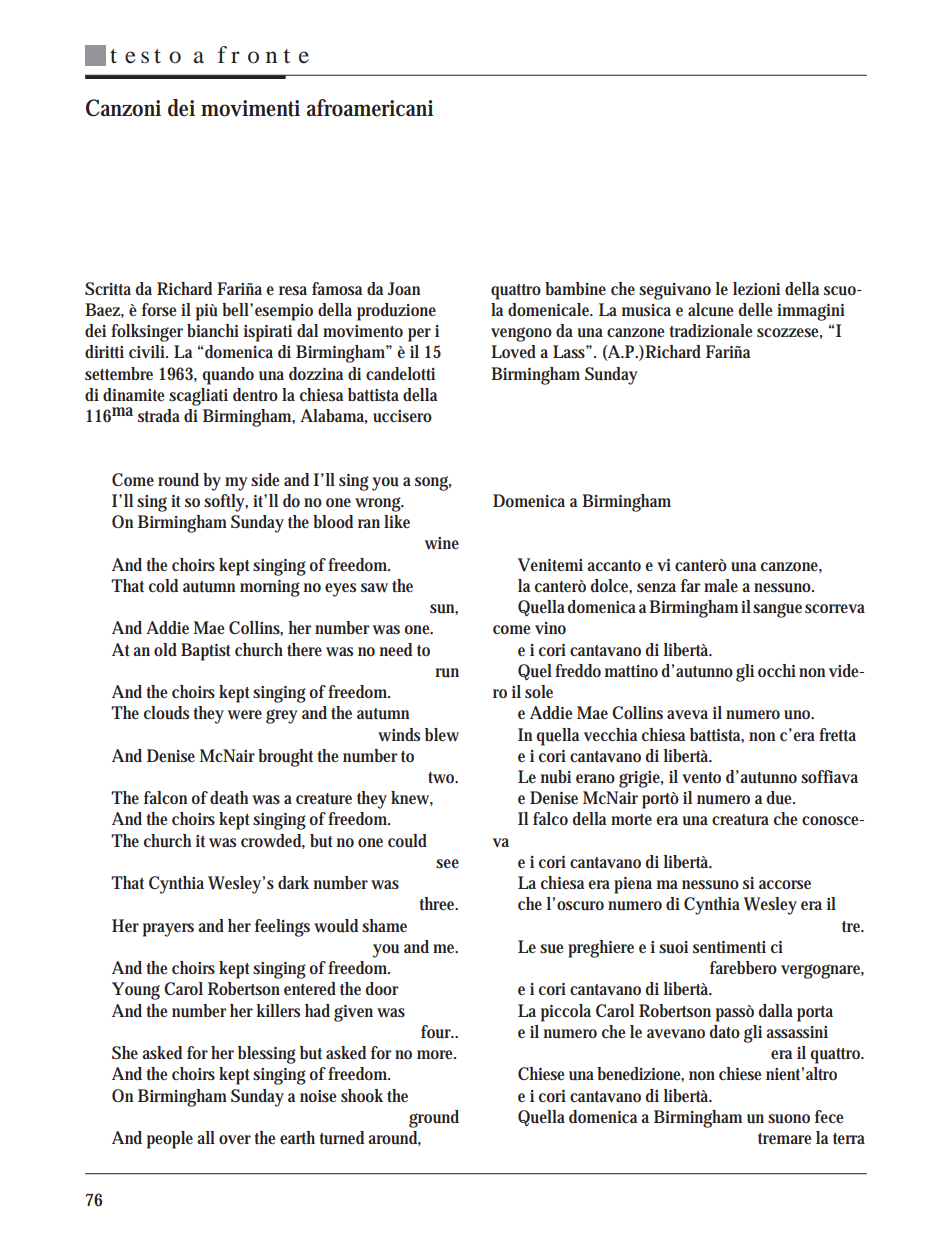 This image has height=1254, width=952. What do you see at coordinates (206, 652) in the image?
I see `Baptist` at bounding box center [206, 652].
